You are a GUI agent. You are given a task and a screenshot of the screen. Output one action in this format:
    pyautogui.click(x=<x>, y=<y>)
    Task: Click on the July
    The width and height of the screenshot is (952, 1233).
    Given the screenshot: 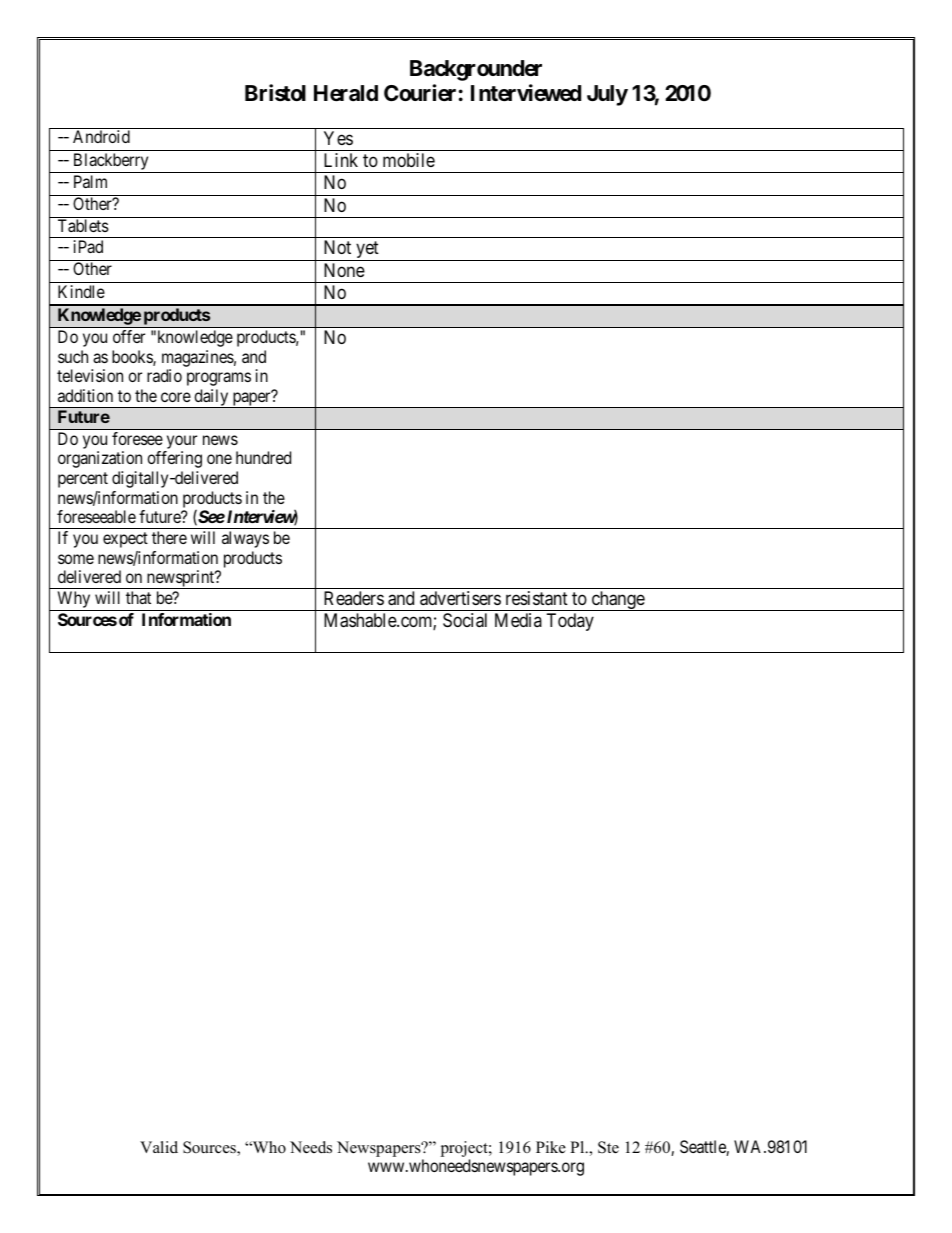 What is the action you would take?
    pyautogui.click(x=607, y=95)
